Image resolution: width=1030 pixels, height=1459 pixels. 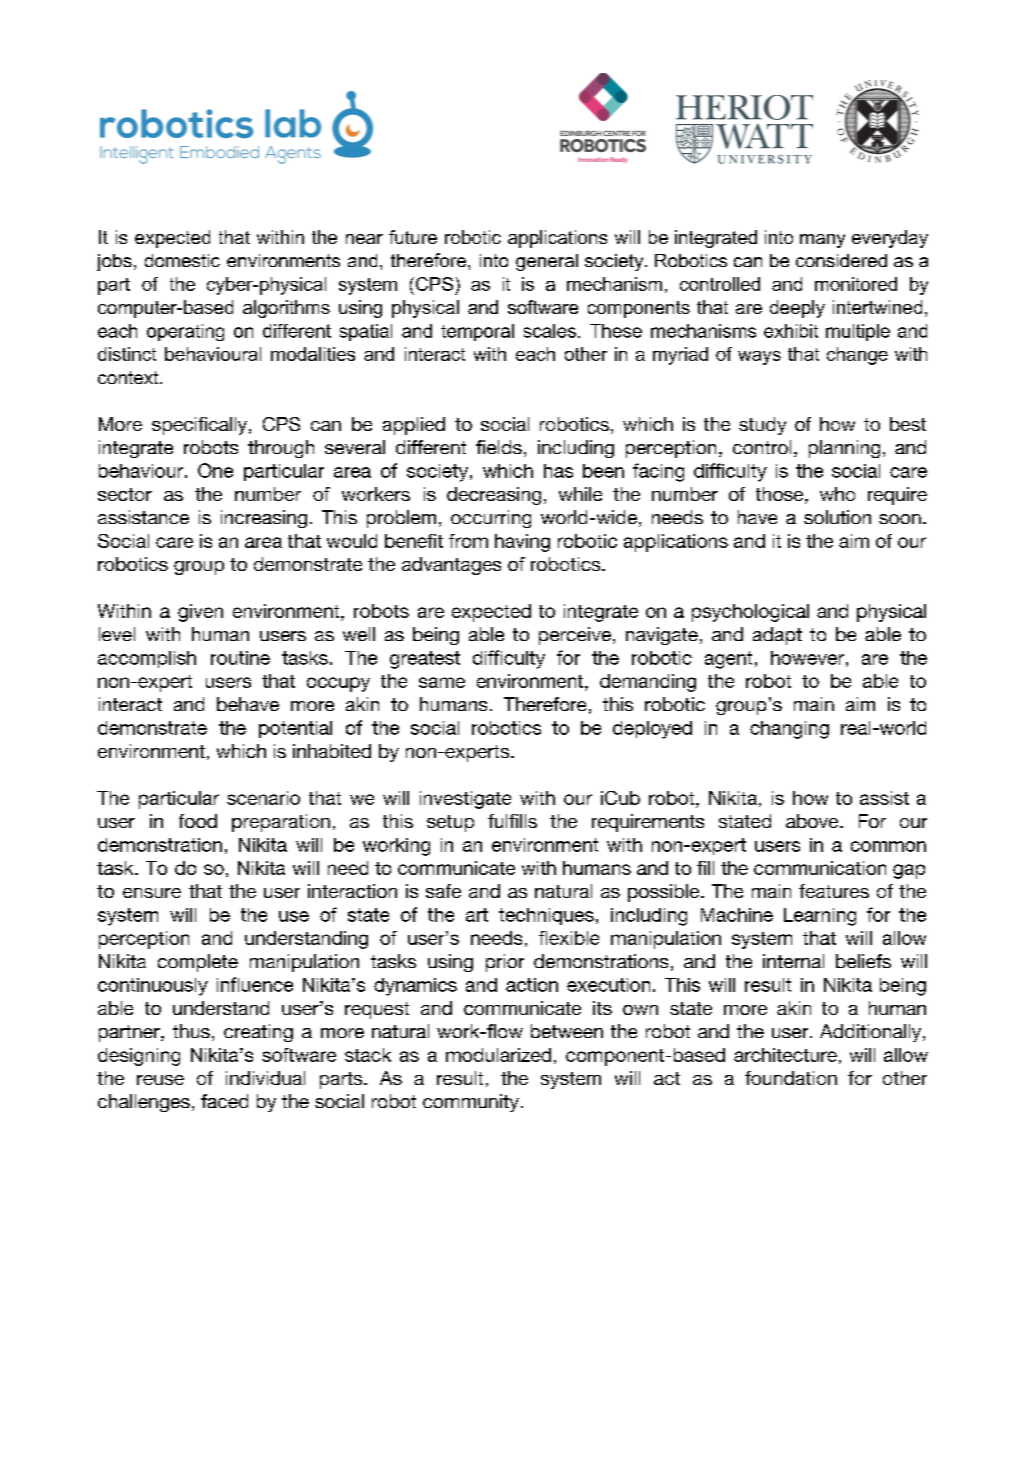 I want to click on faced, so click(x=224, y=1101).
